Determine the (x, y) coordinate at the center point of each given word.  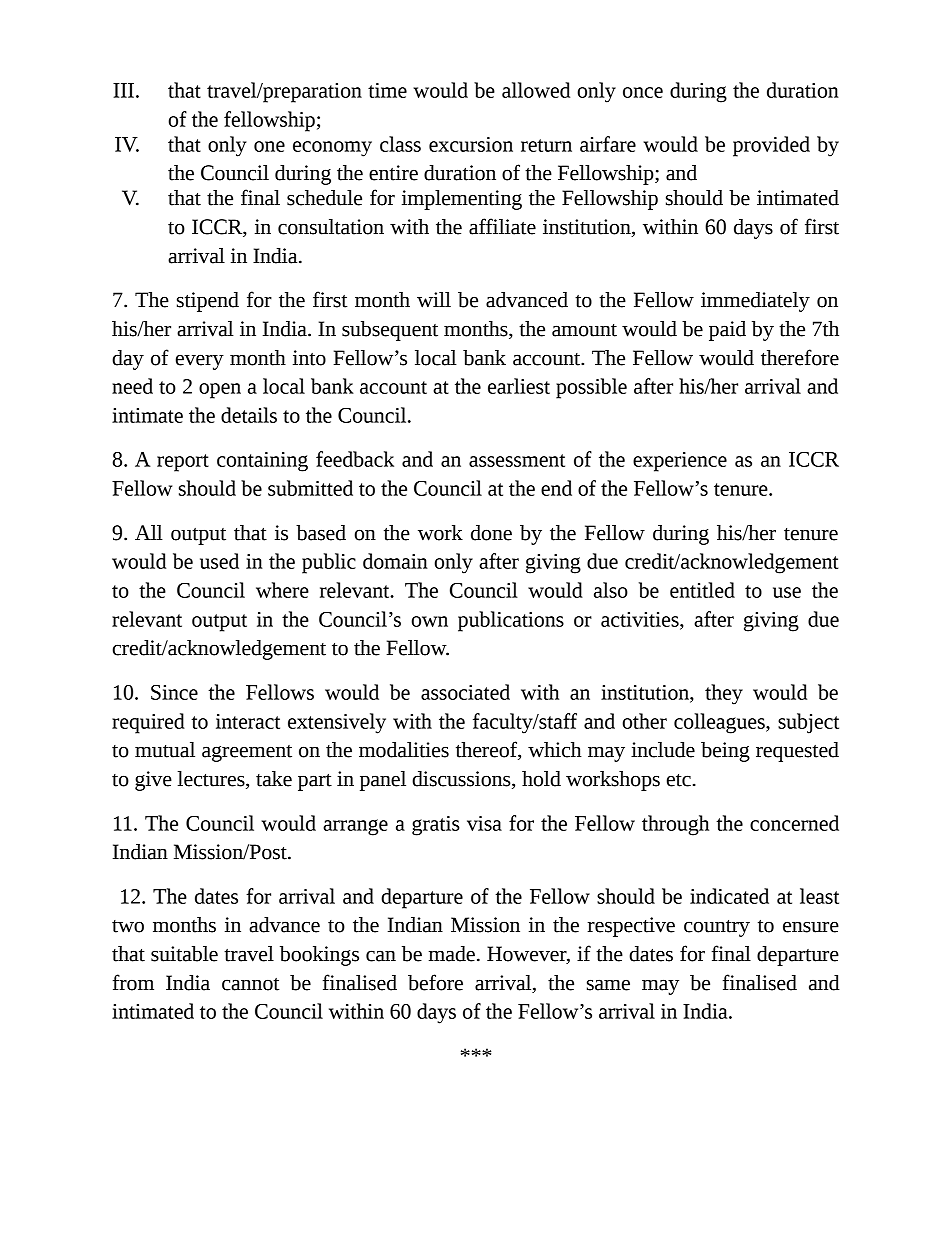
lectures (212, 780)
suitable (184, 954)
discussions (462, 780)
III (123, 90)
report (183, 463)
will (434, 300)
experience (680, 462)
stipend (208, 302)
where (282, 590)
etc (679, 780)
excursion (471, 144)
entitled (702, 590)
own (430, 621)
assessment (517, 460)
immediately (755, 302)
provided (771, 146)
